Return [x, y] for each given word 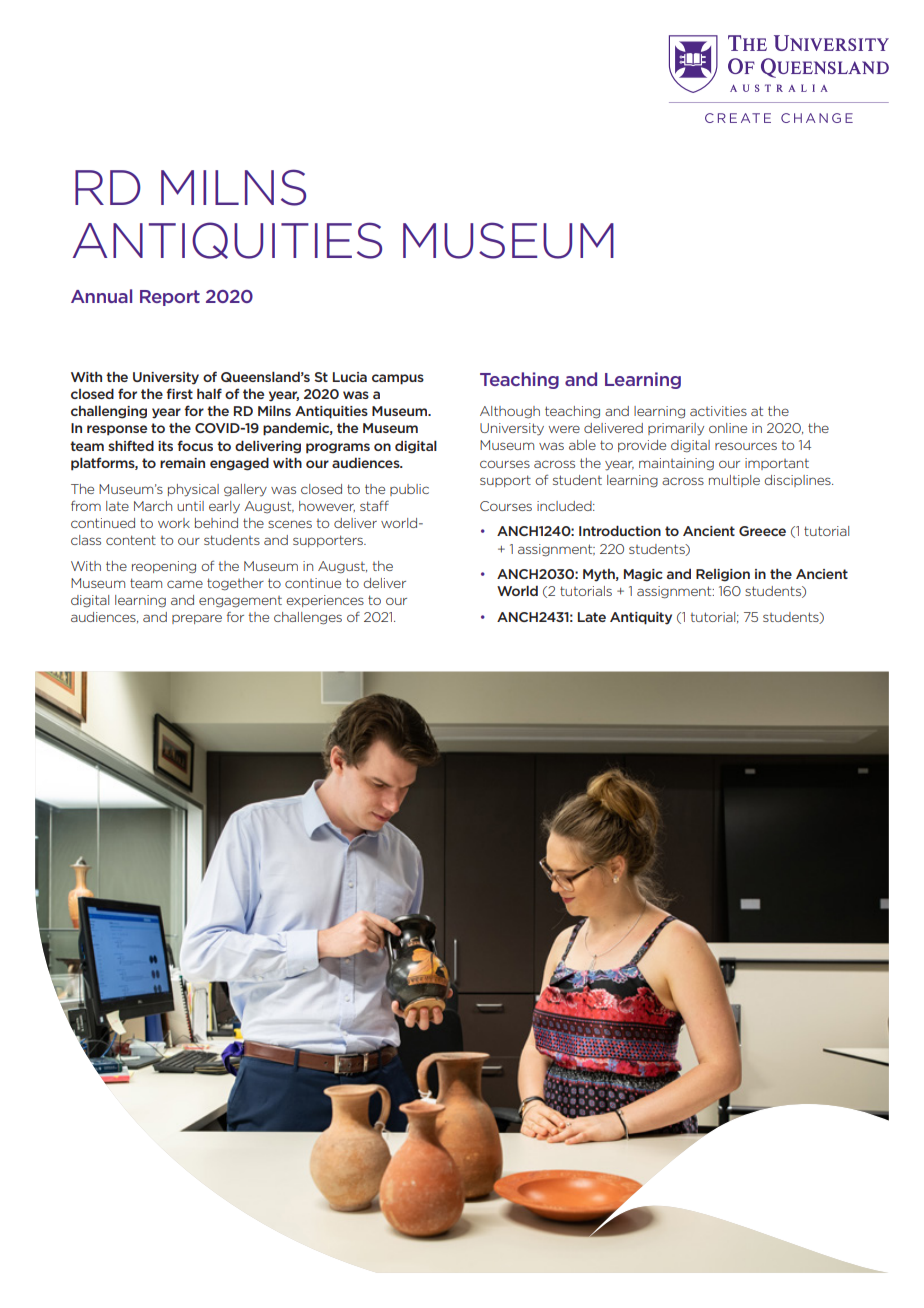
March [153, 506]
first [179, 393]
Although [510, 412]
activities [718, 411]
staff [374, 505]
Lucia [350, 377]
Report [170, 298]
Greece [762, 531]
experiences [325, 601]
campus [398, 379]
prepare [197, 619]
